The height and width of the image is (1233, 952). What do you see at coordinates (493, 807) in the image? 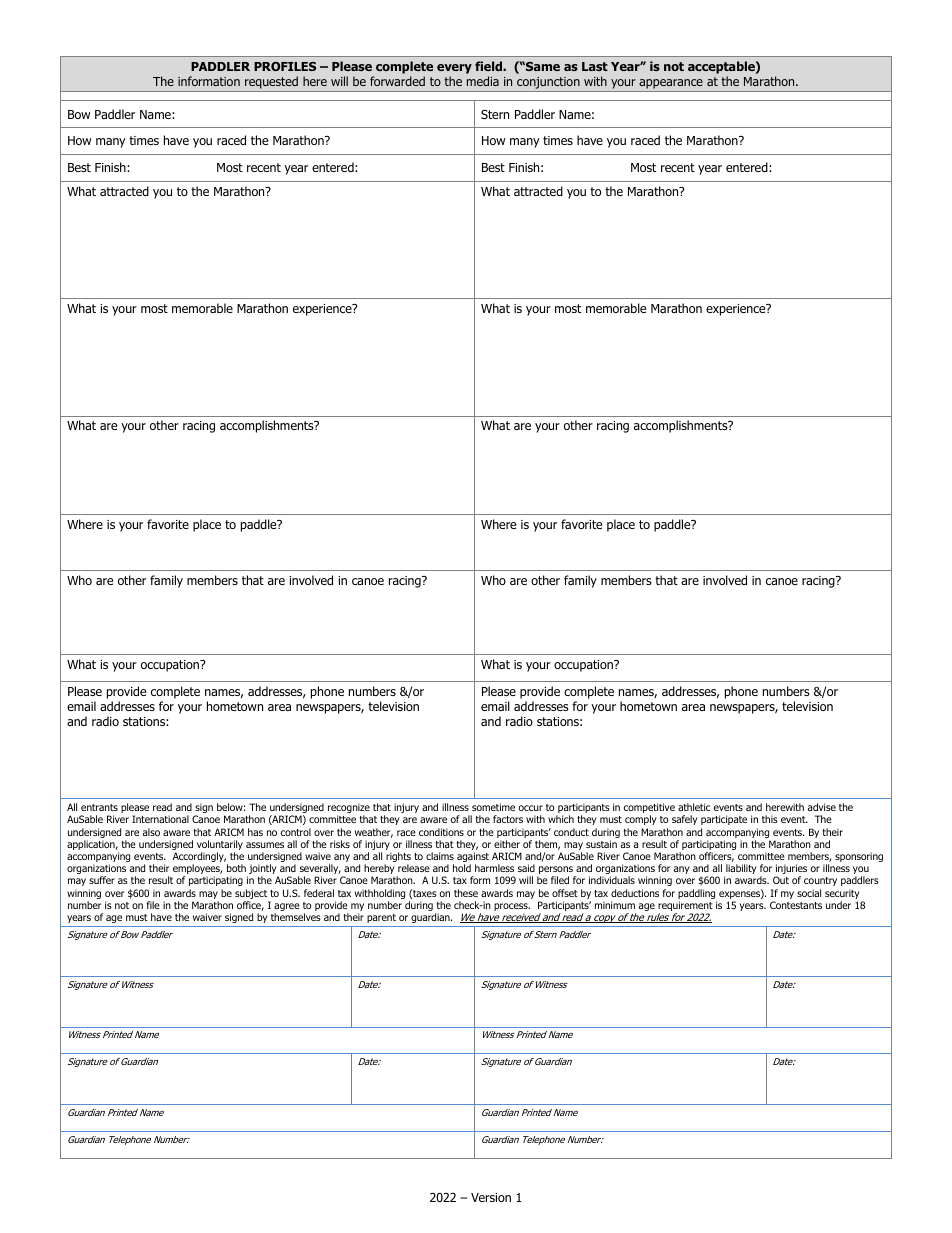
I see `sometime` at bounding box center [493, 807].
